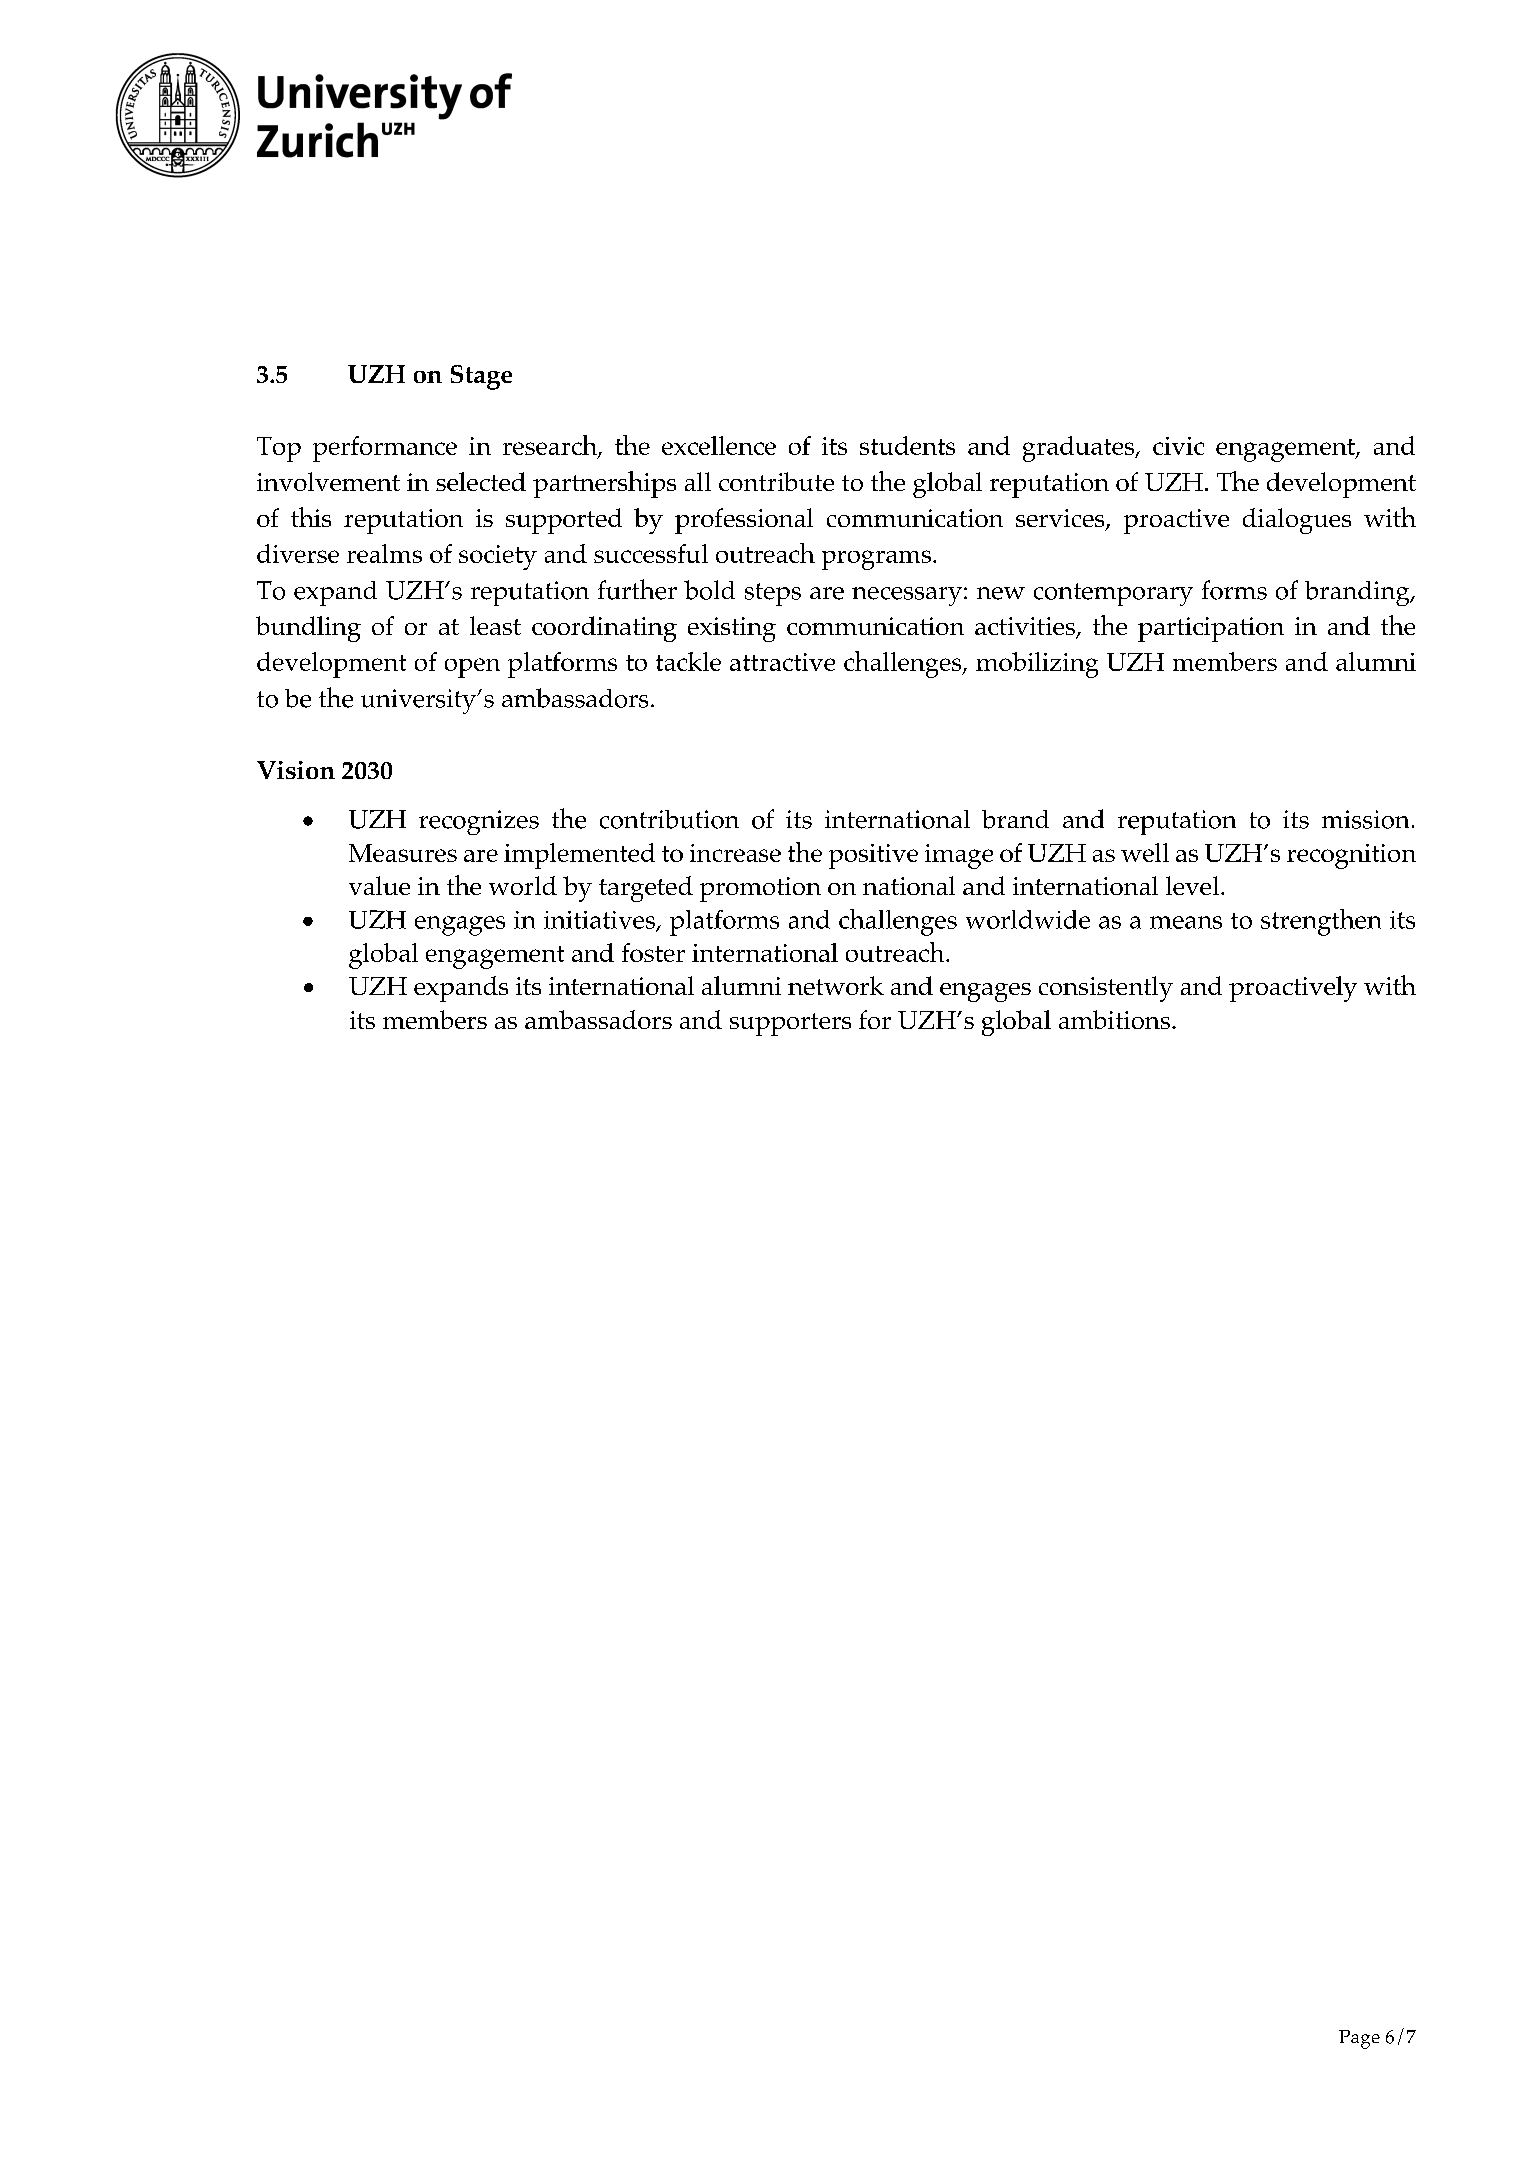  What do you see at coordinates (653, 952) in the screenshot?
I see `foster` at bounding box center [653, 952].
